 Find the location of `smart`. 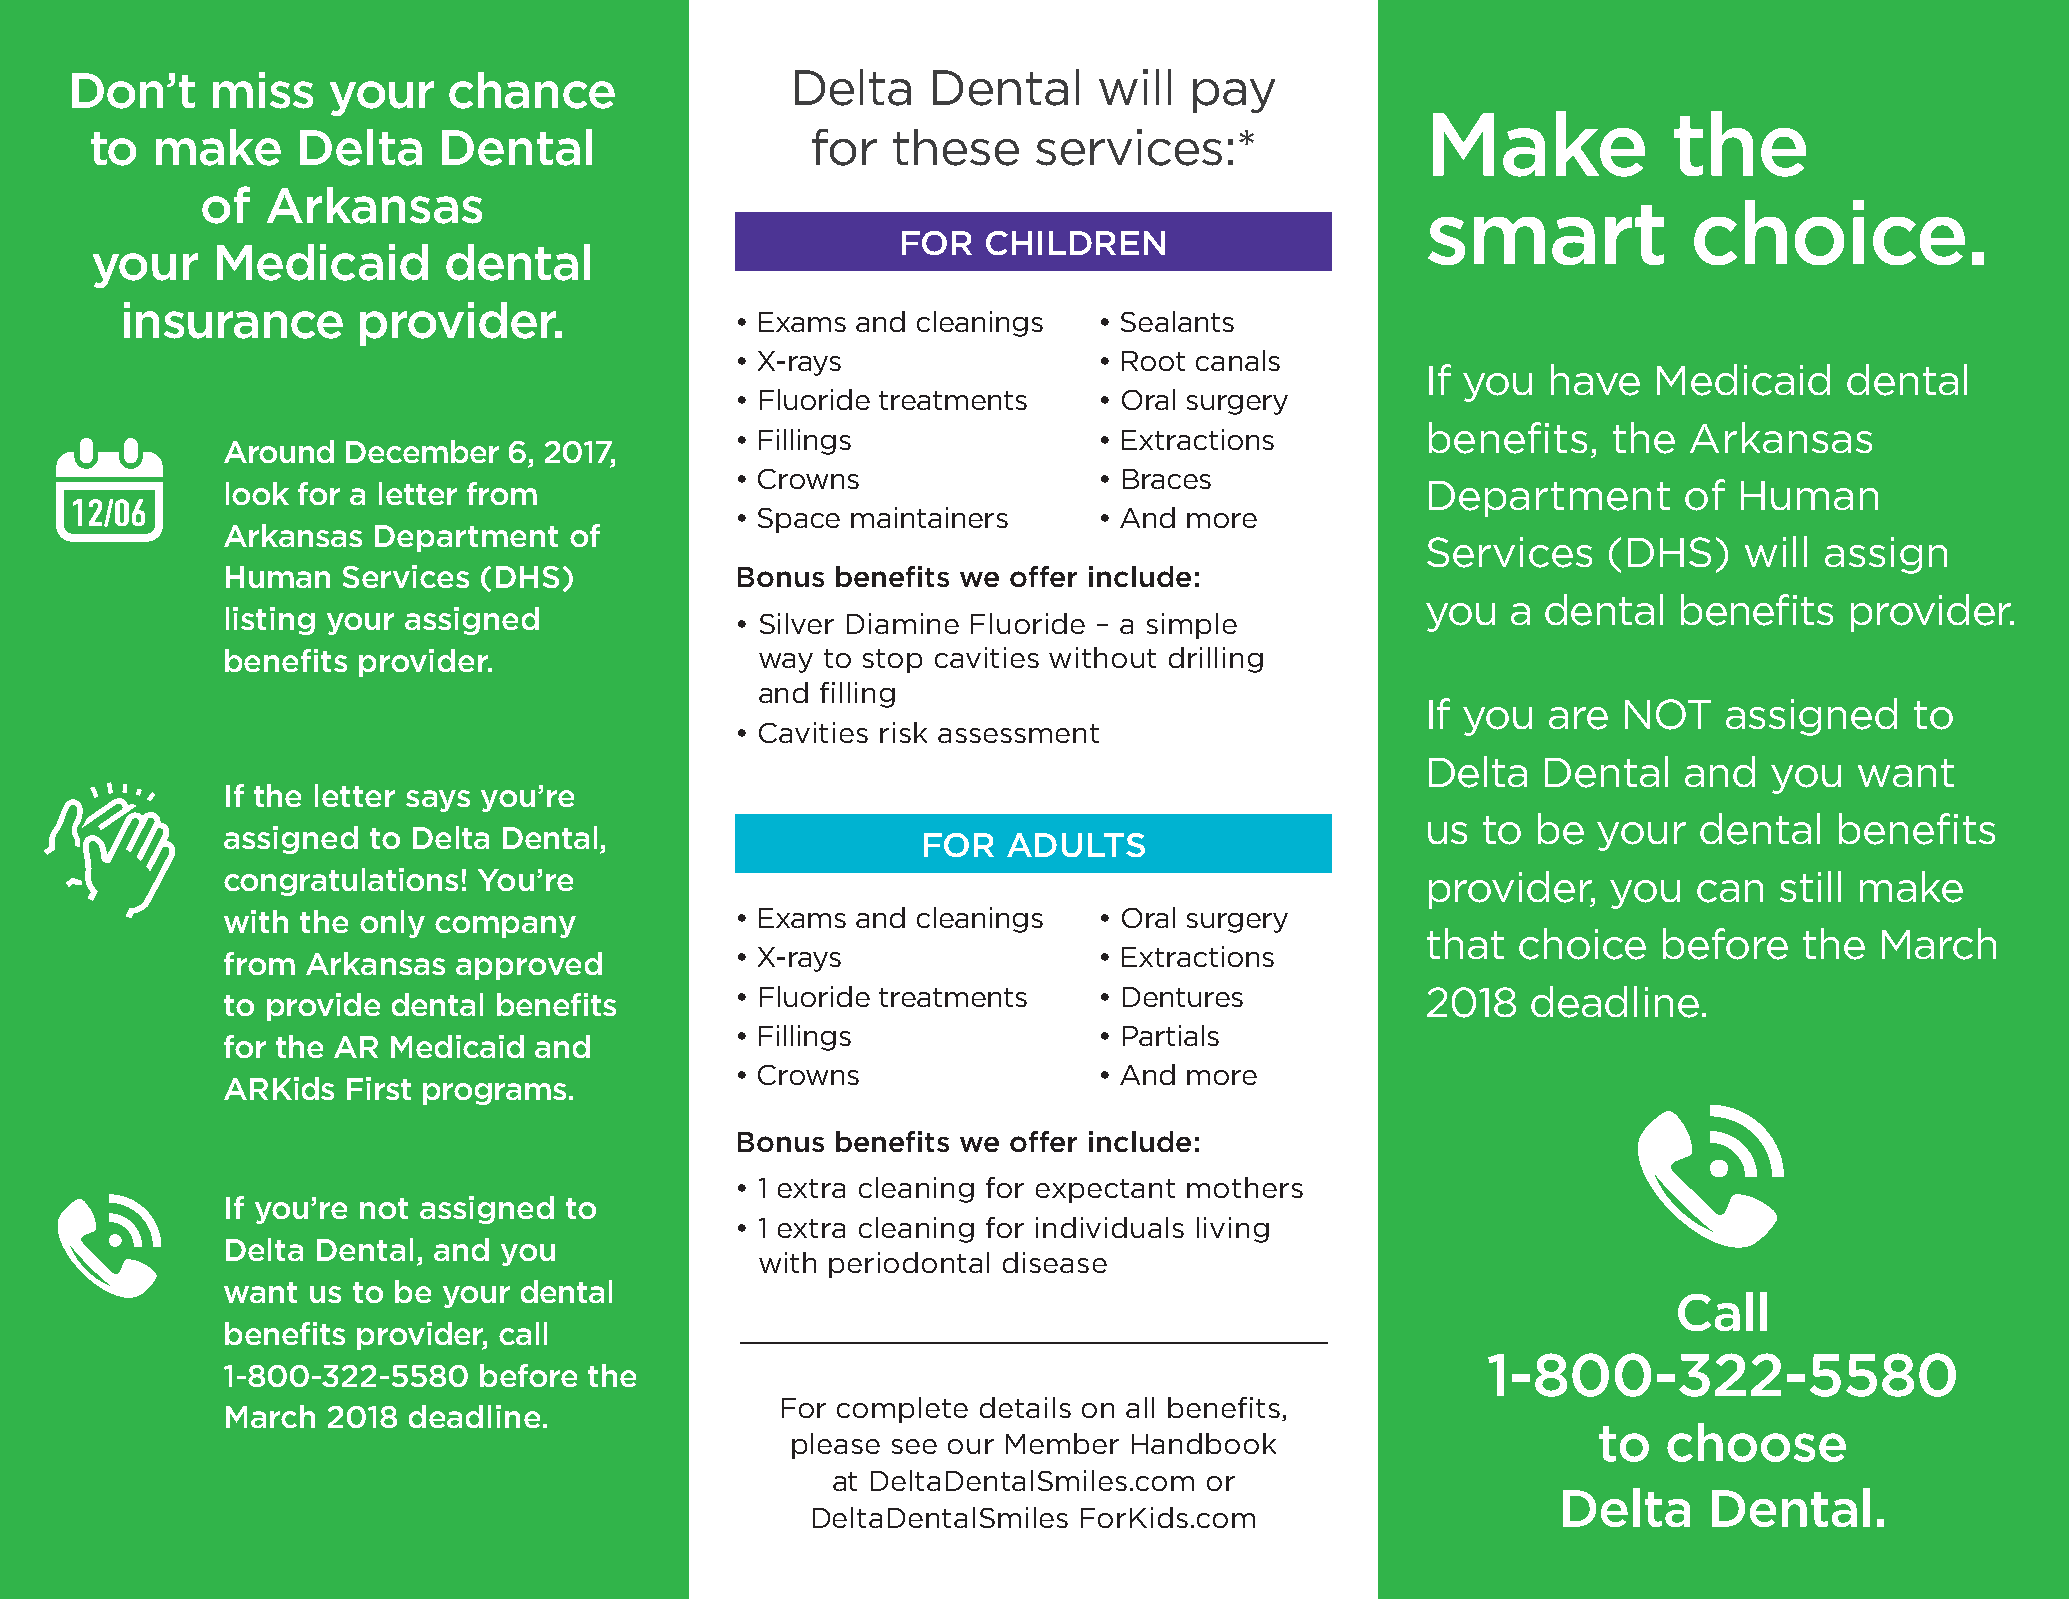

smart is located at coordinates (1546, 235).
